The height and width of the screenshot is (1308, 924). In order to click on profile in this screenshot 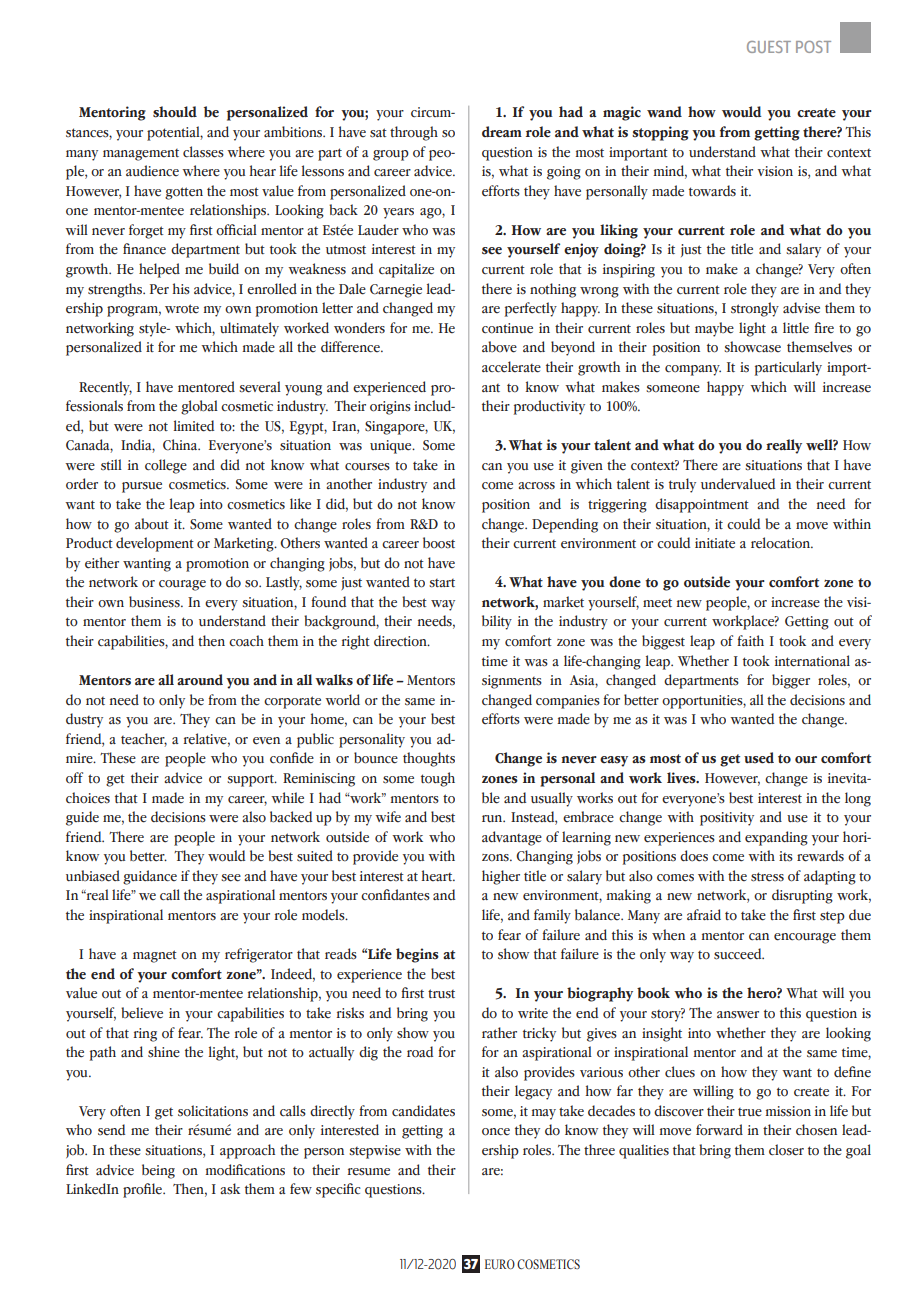, I will do `click(143, 1190)`.
